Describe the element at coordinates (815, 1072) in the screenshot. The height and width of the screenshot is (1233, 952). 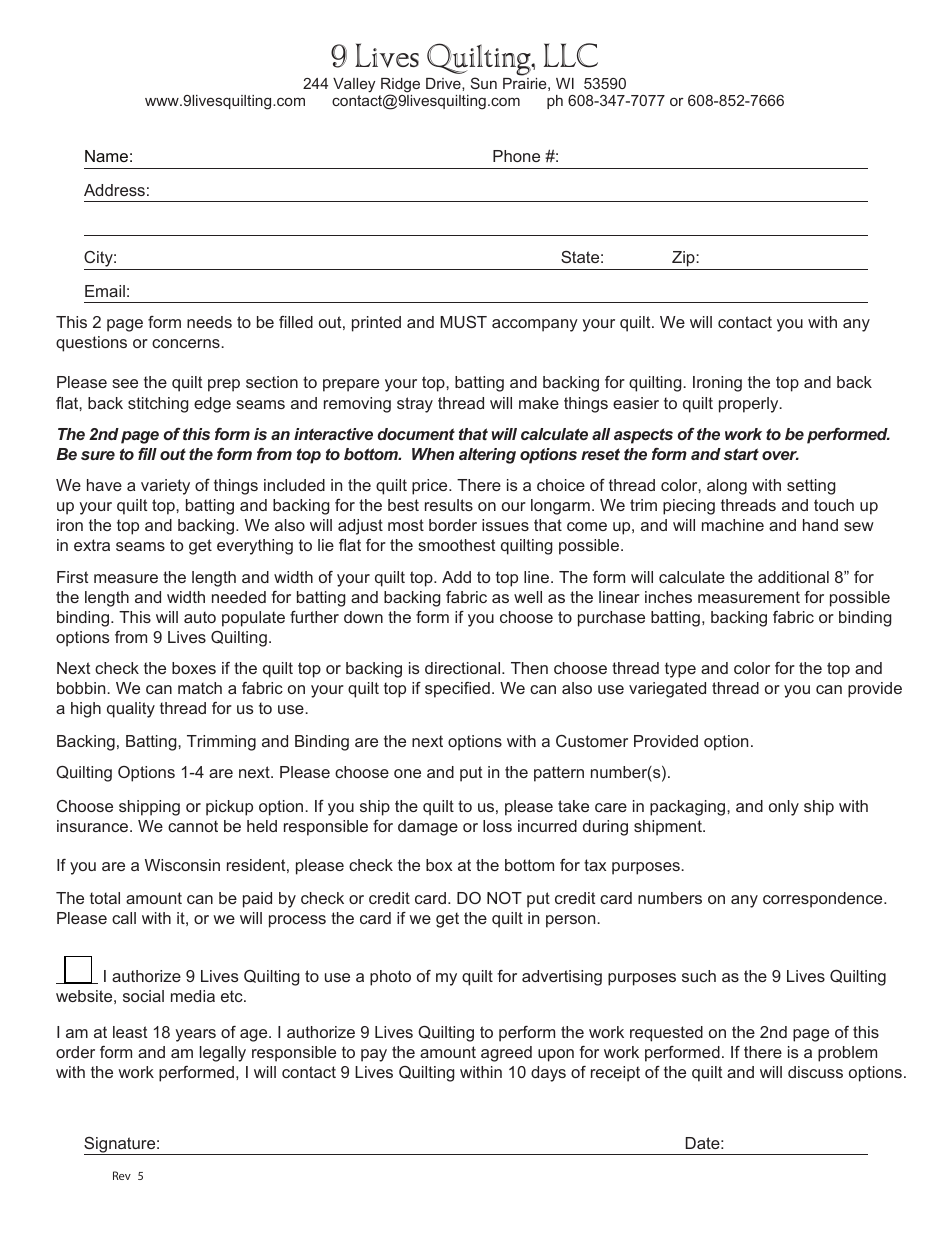
I see `discuss` at that location.
